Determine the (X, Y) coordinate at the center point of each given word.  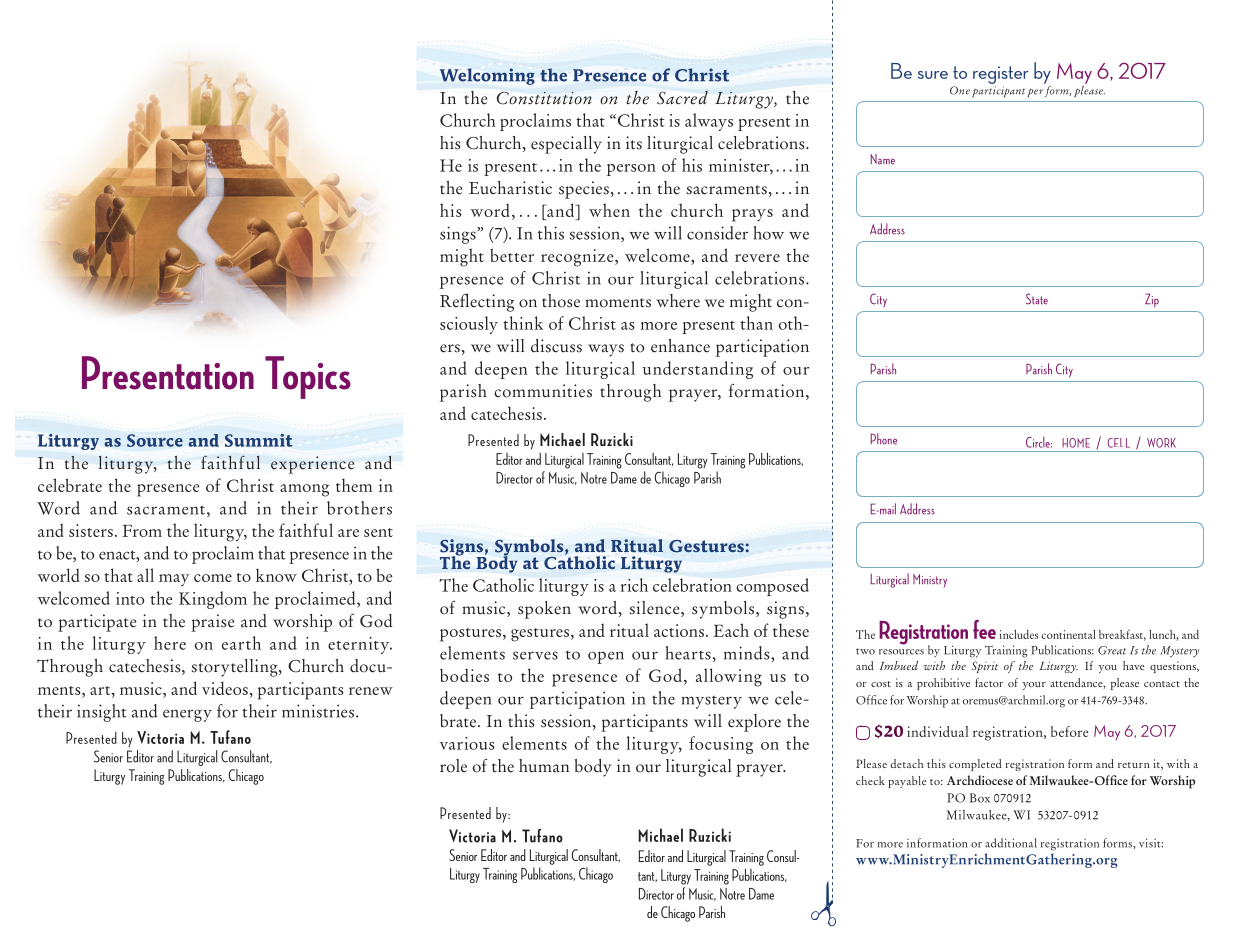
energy (187, 715)
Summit (258, 440)
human (544, 766)
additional (1011, 843)
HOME (1076, 443)
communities (543, 391)
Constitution (544, 98)
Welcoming (487, 76)
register (1001, 75)
